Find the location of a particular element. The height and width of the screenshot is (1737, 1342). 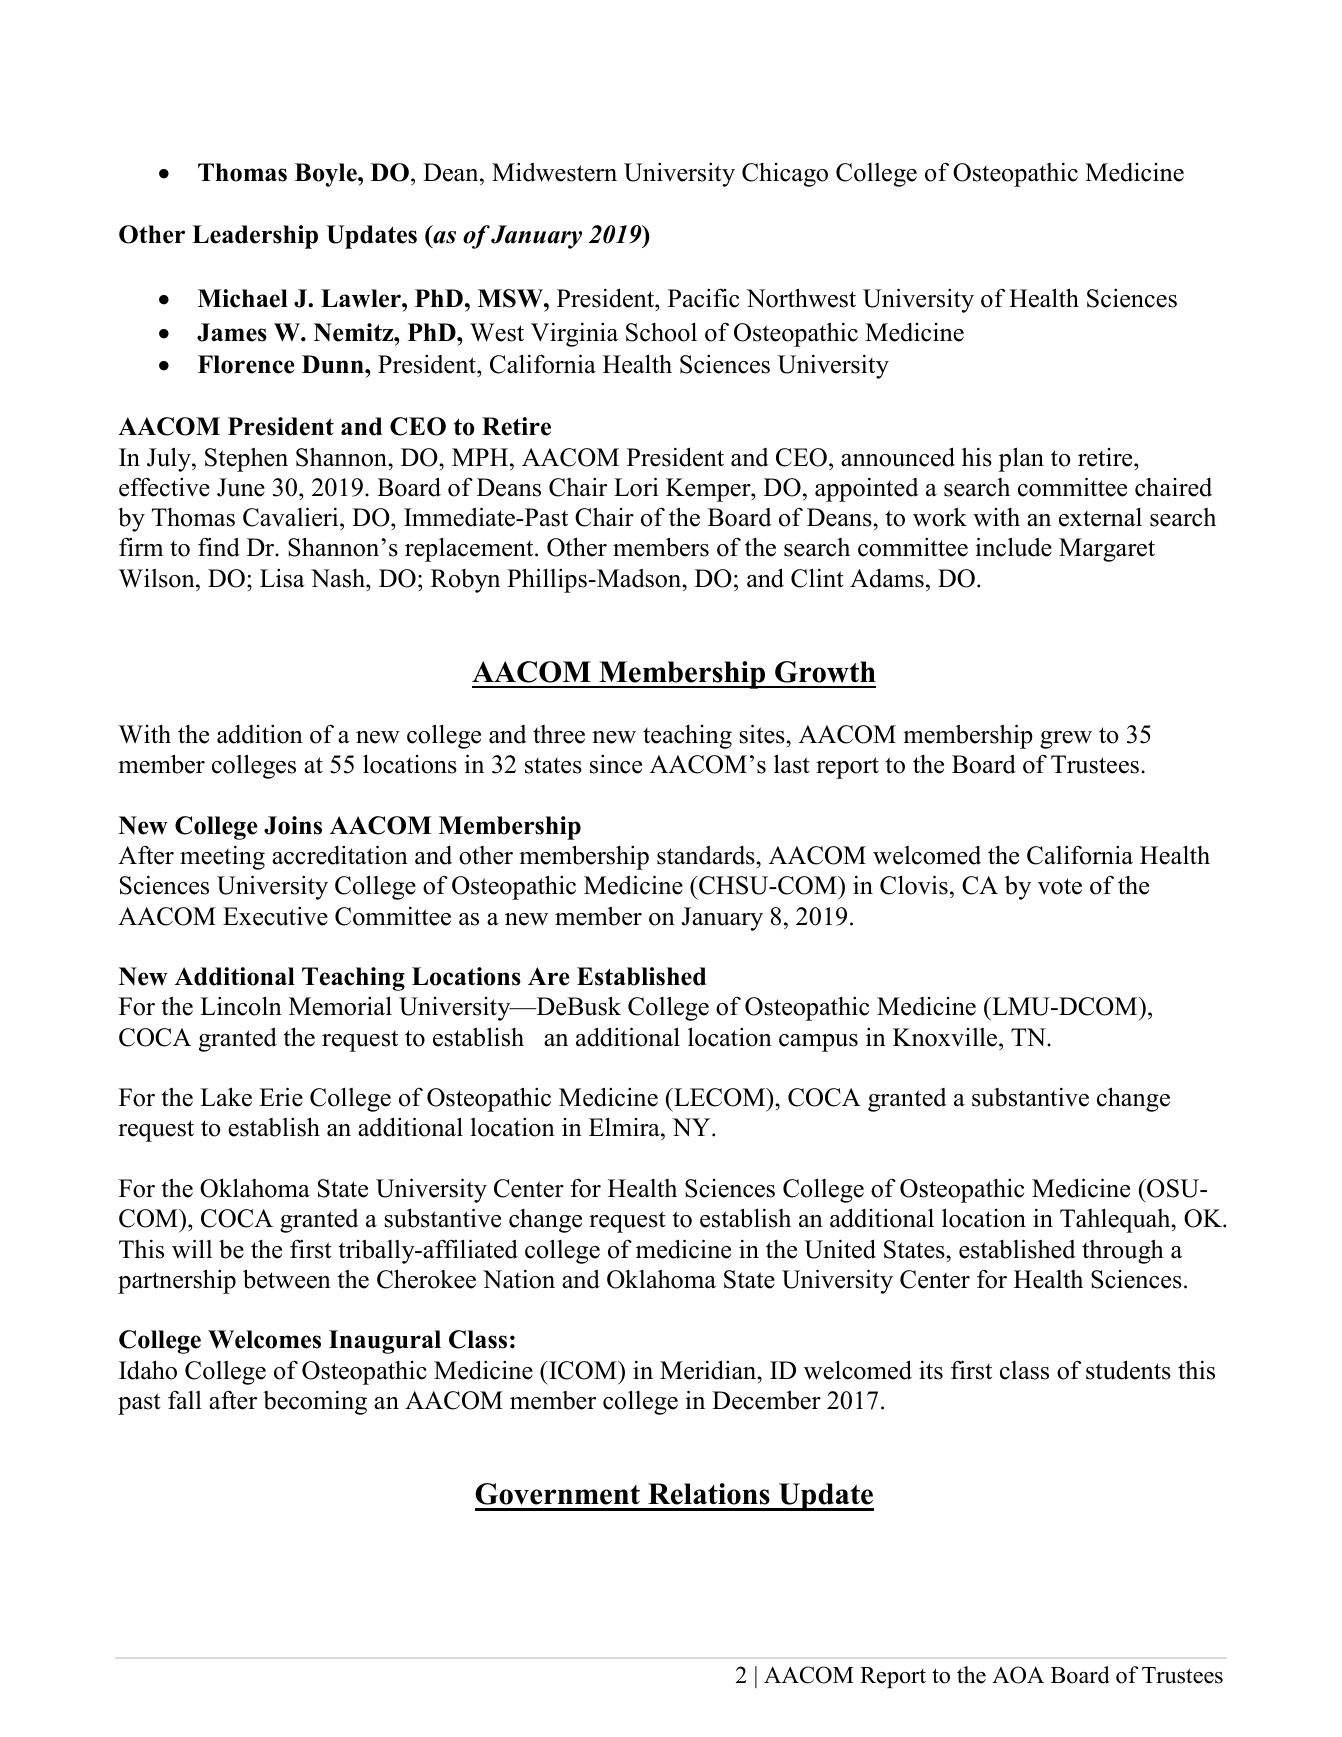

Erie is located at coordinates (281, 1097).
